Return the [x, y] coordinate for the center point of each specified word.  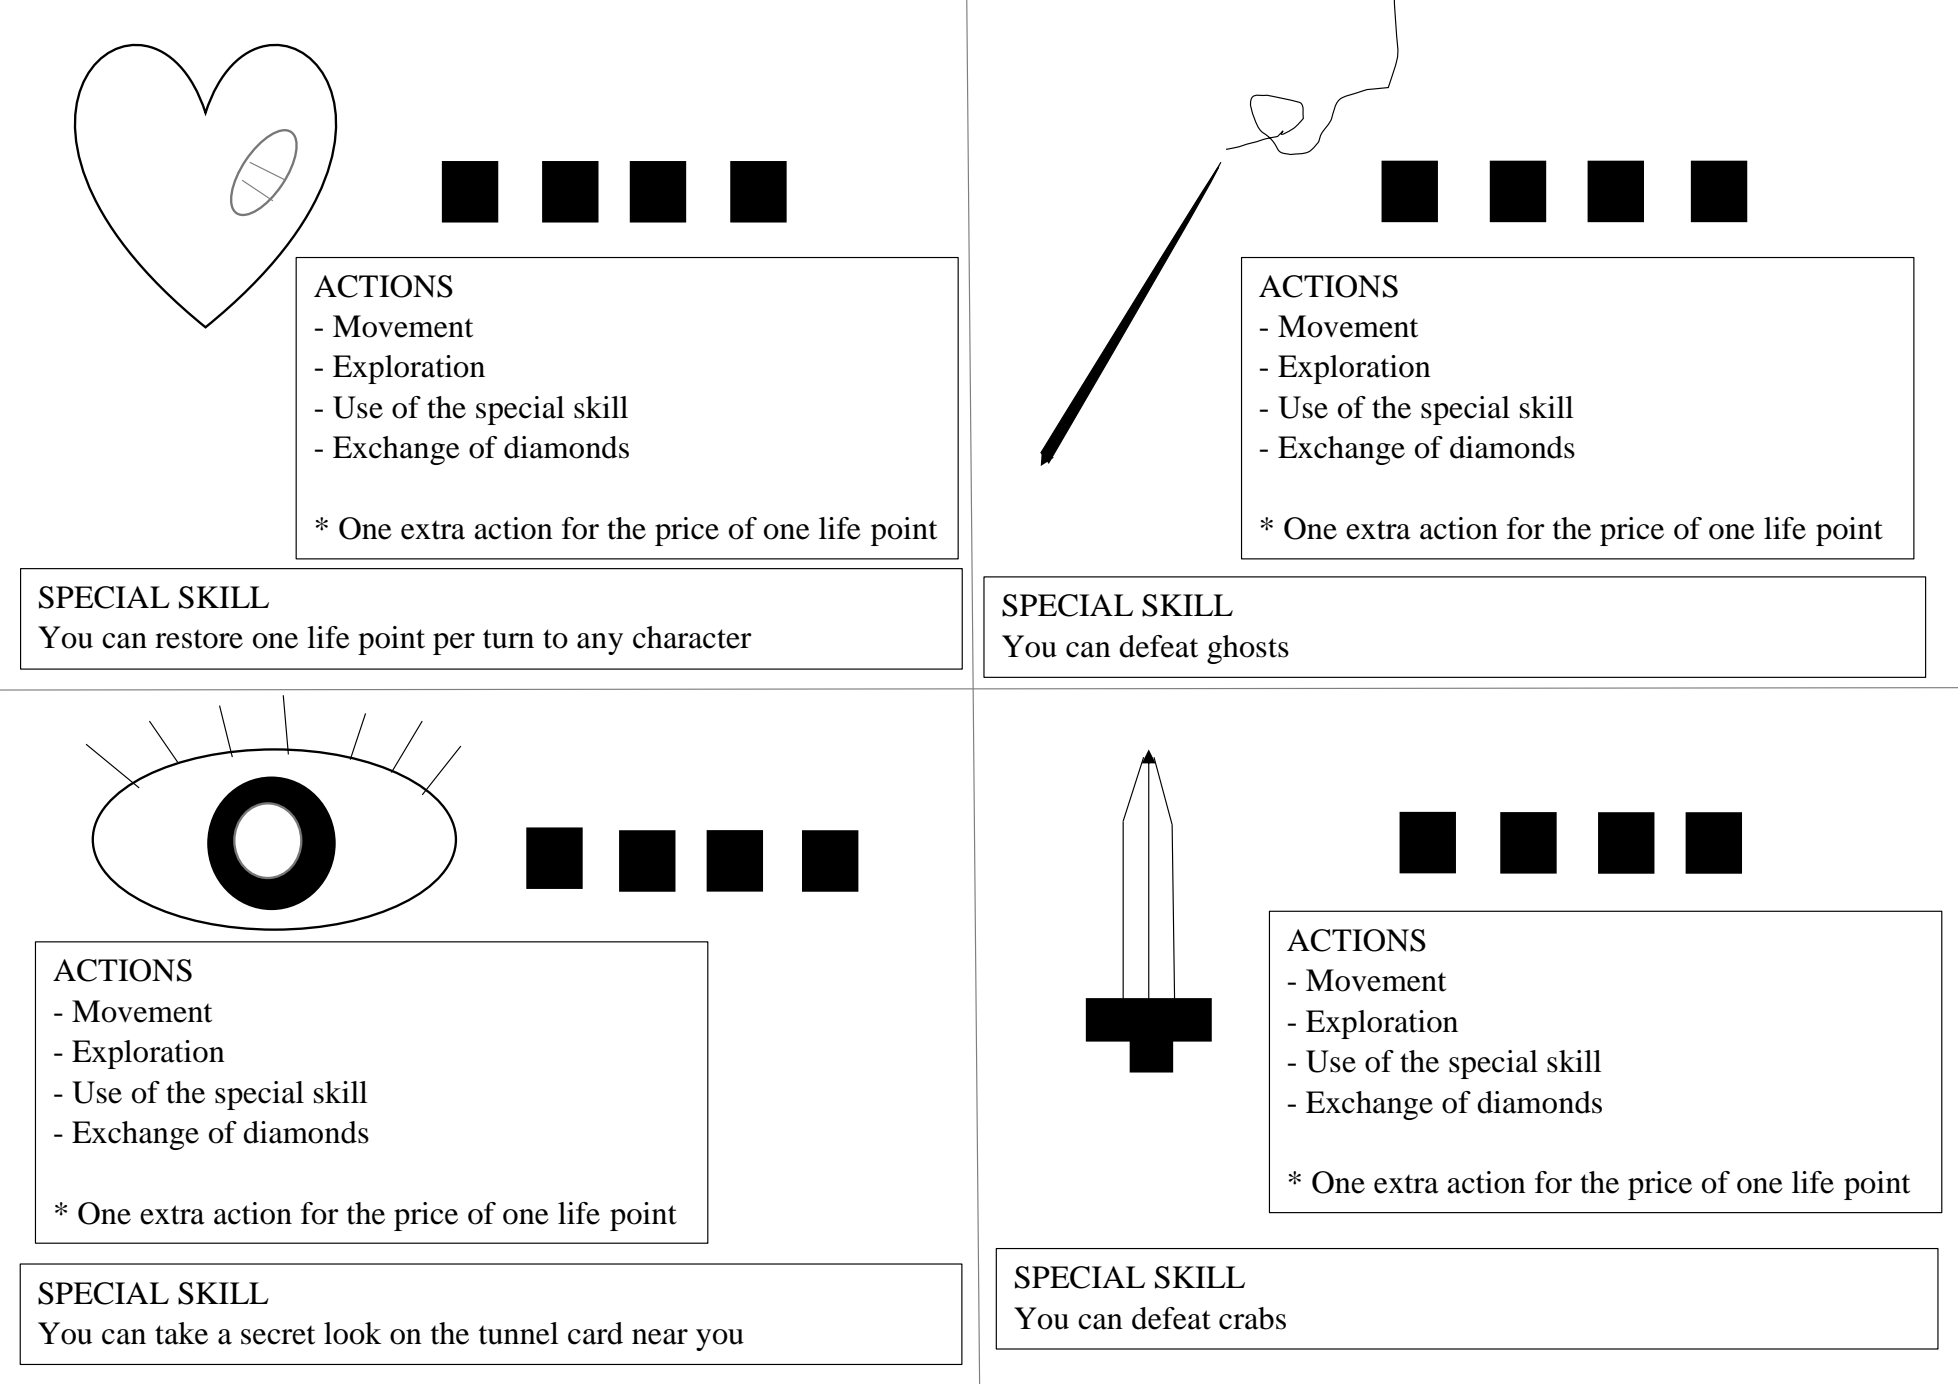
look [353, 1333]
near [660, 1337]
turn [508, 639]
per [454, 644]
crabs [1252, 1318]
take [181, 1333]
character [692, 637]
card [595, 1333]
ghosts [1248, 649]
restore [199, 639]
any [600, 644]
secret [278, 1335]
